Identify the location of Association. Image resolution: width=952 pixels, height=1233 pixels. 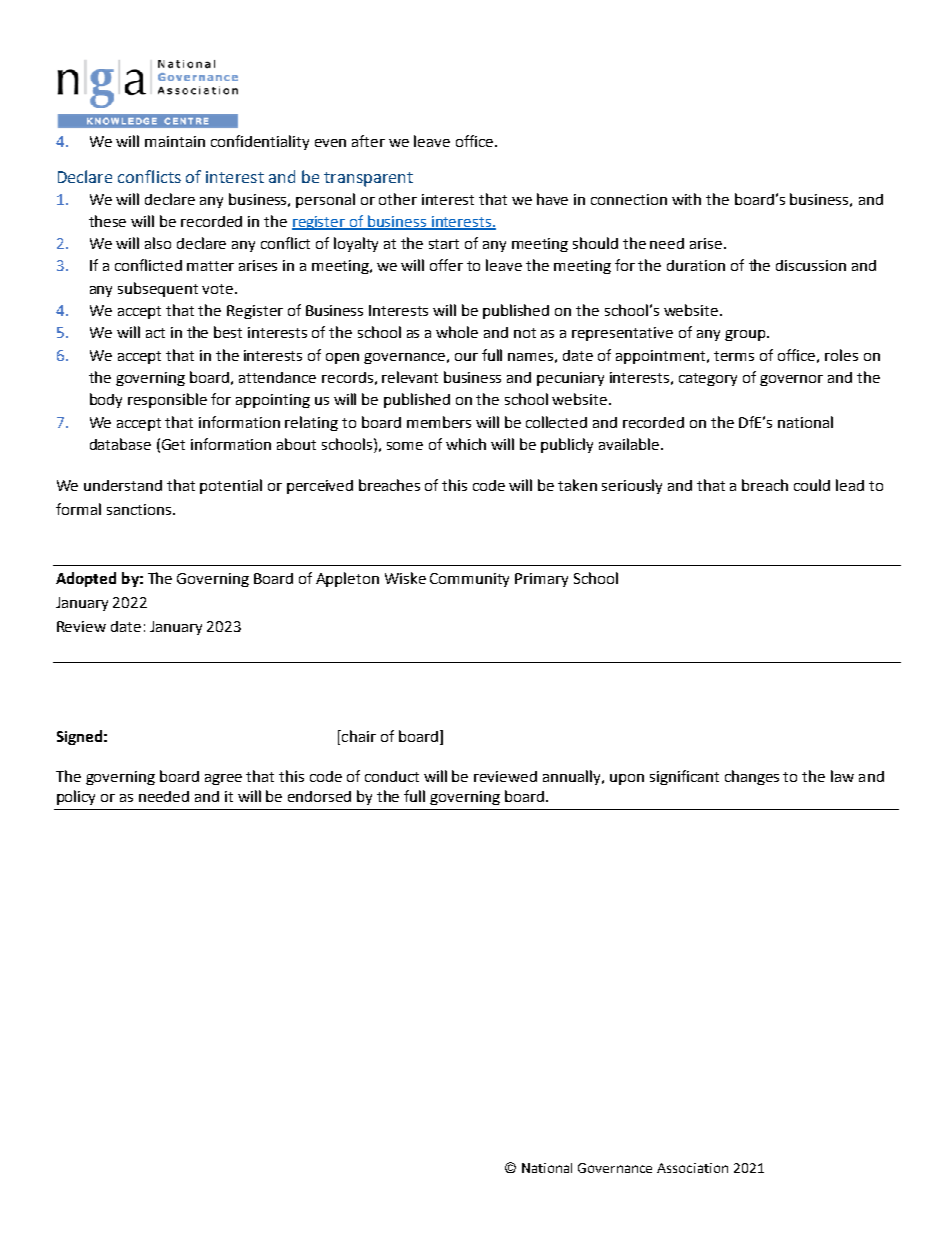
(692, 1168).
